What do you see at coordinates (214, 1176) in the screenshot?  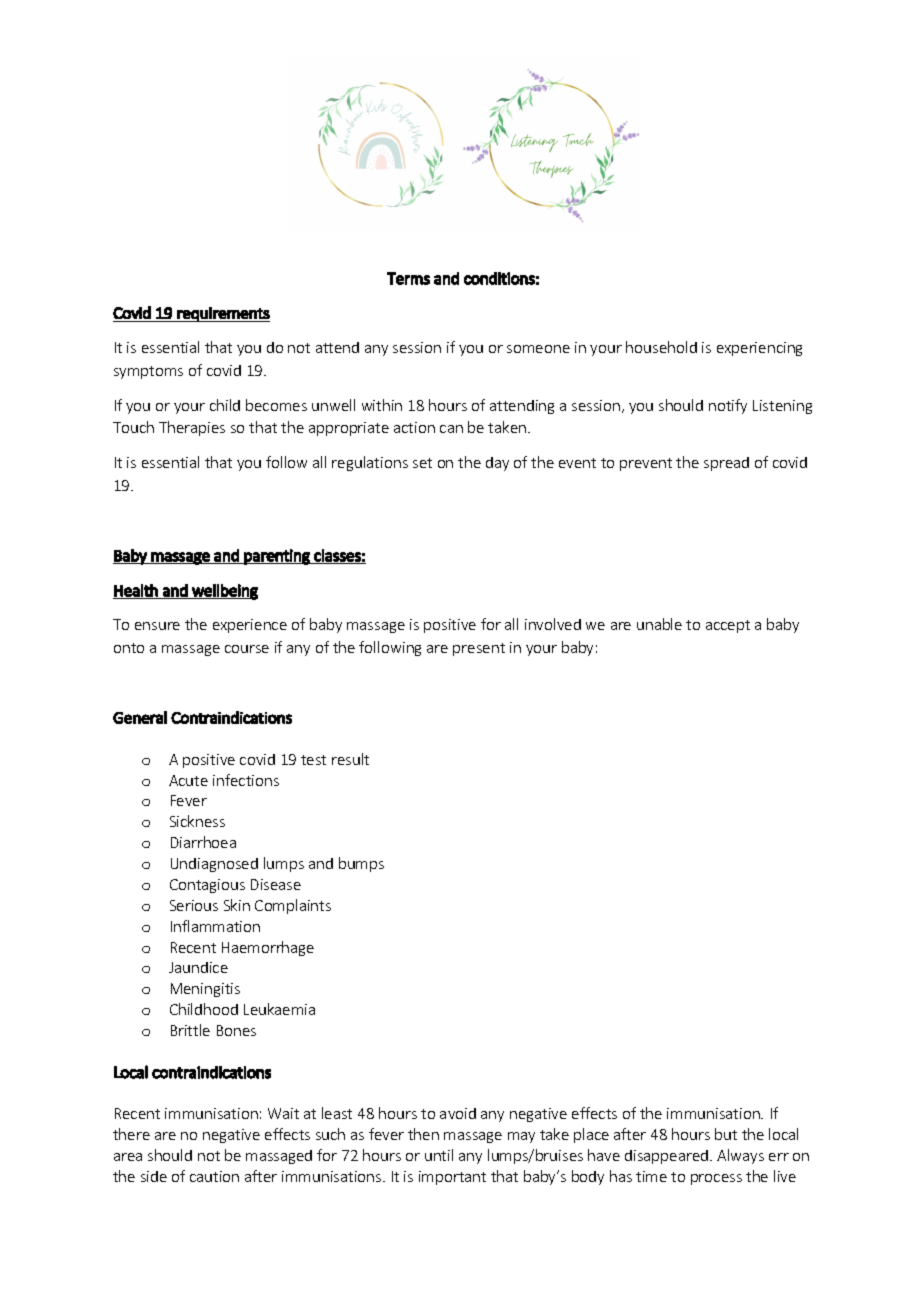 I see `caution` at bounding box center [214, 1176].
